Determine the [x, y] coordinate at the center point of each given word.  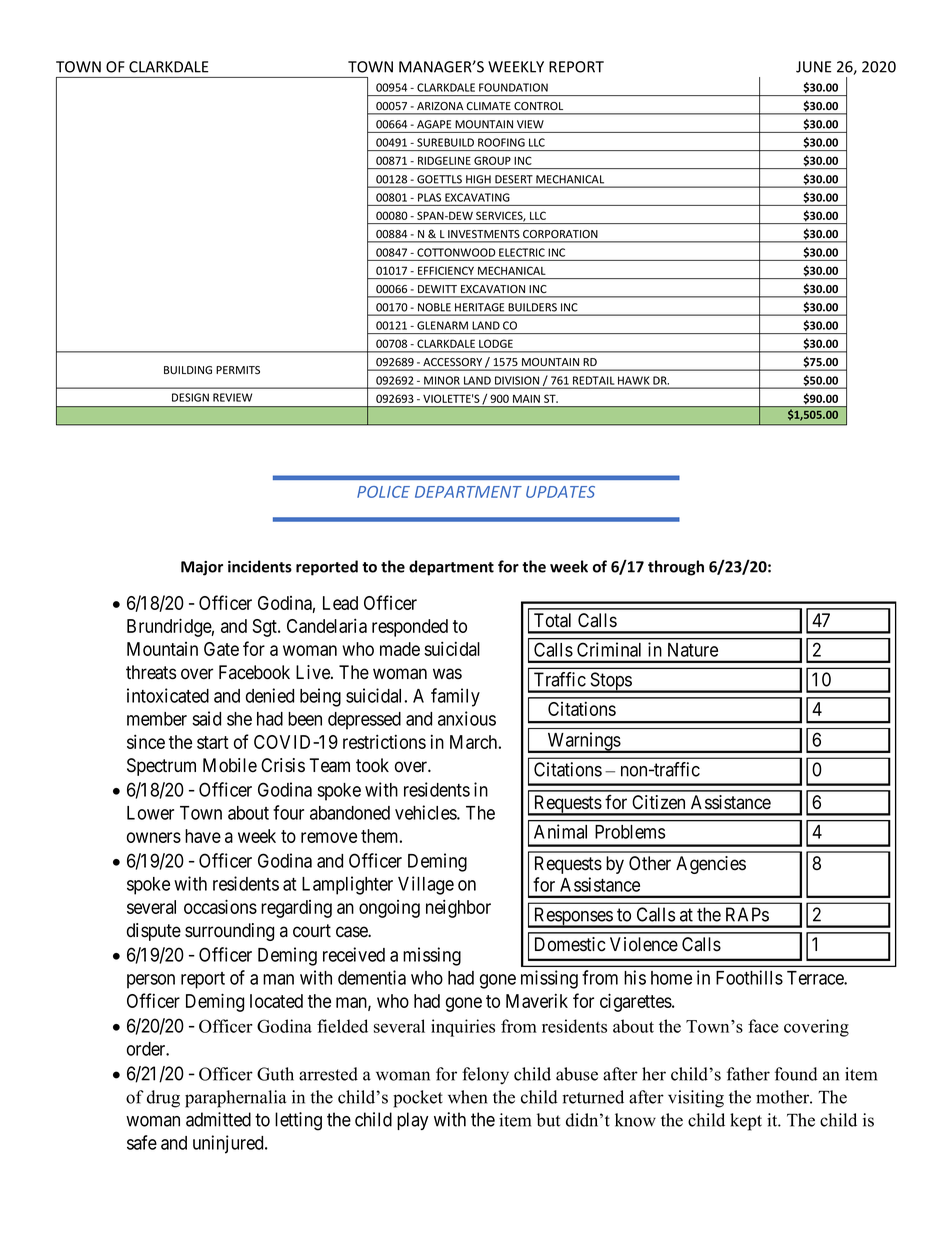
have [203, 836]
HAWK [633, 380]
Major [202, 568]
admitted [218, 1119]
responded [410, 628]
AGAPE [434, 124]
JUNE [814, 67]
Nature [693, 650]
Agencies [711, 865]
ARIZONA [440, 106]
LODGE [496, 343]
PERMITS [238, 370]
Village [426, 885]
